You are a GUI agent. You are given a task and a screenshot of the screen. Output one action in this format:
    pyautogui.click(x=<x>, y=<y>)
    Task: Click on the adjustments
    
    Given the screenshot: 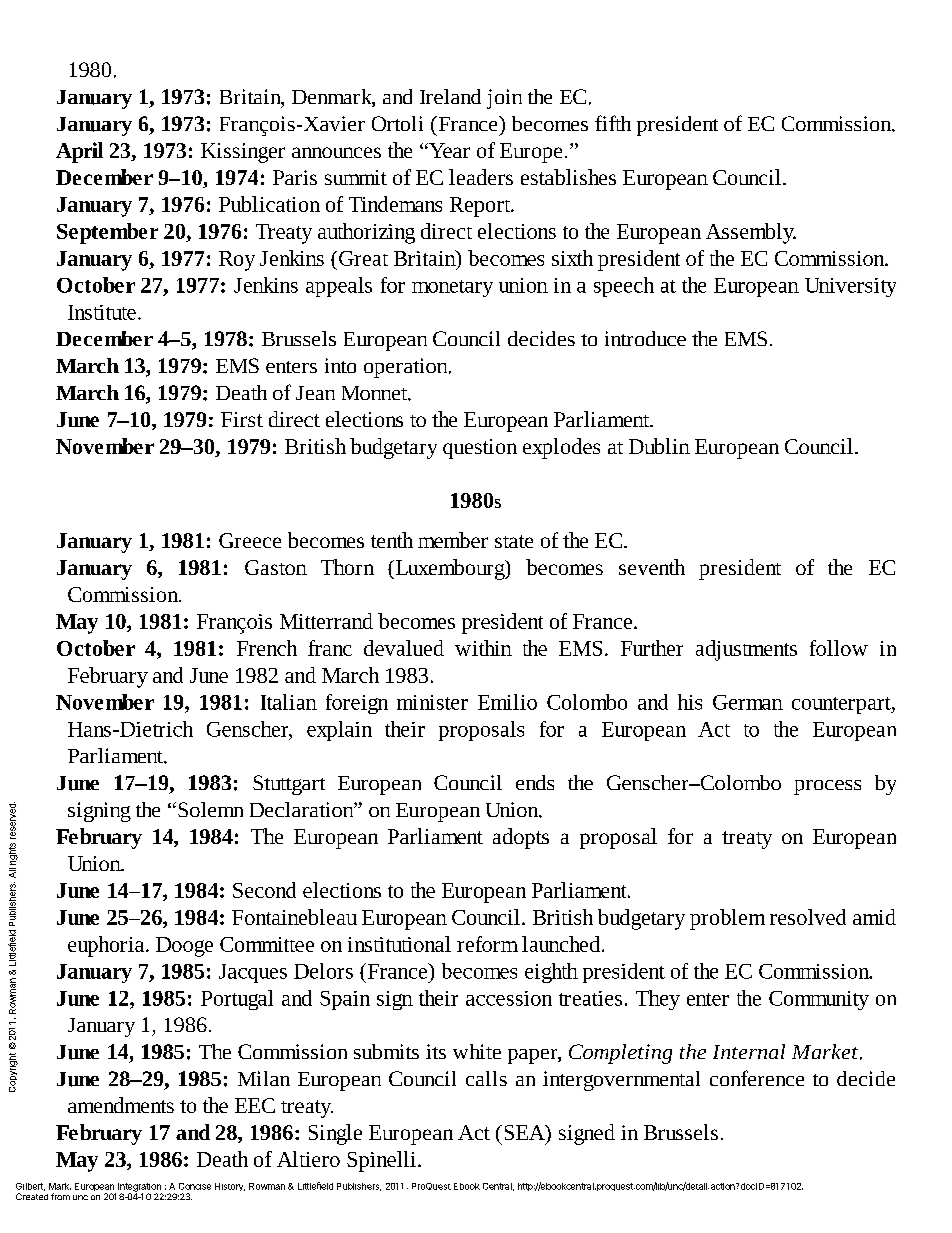 What is the action you would take?
    pyautogui.click(x=746, y=650)
